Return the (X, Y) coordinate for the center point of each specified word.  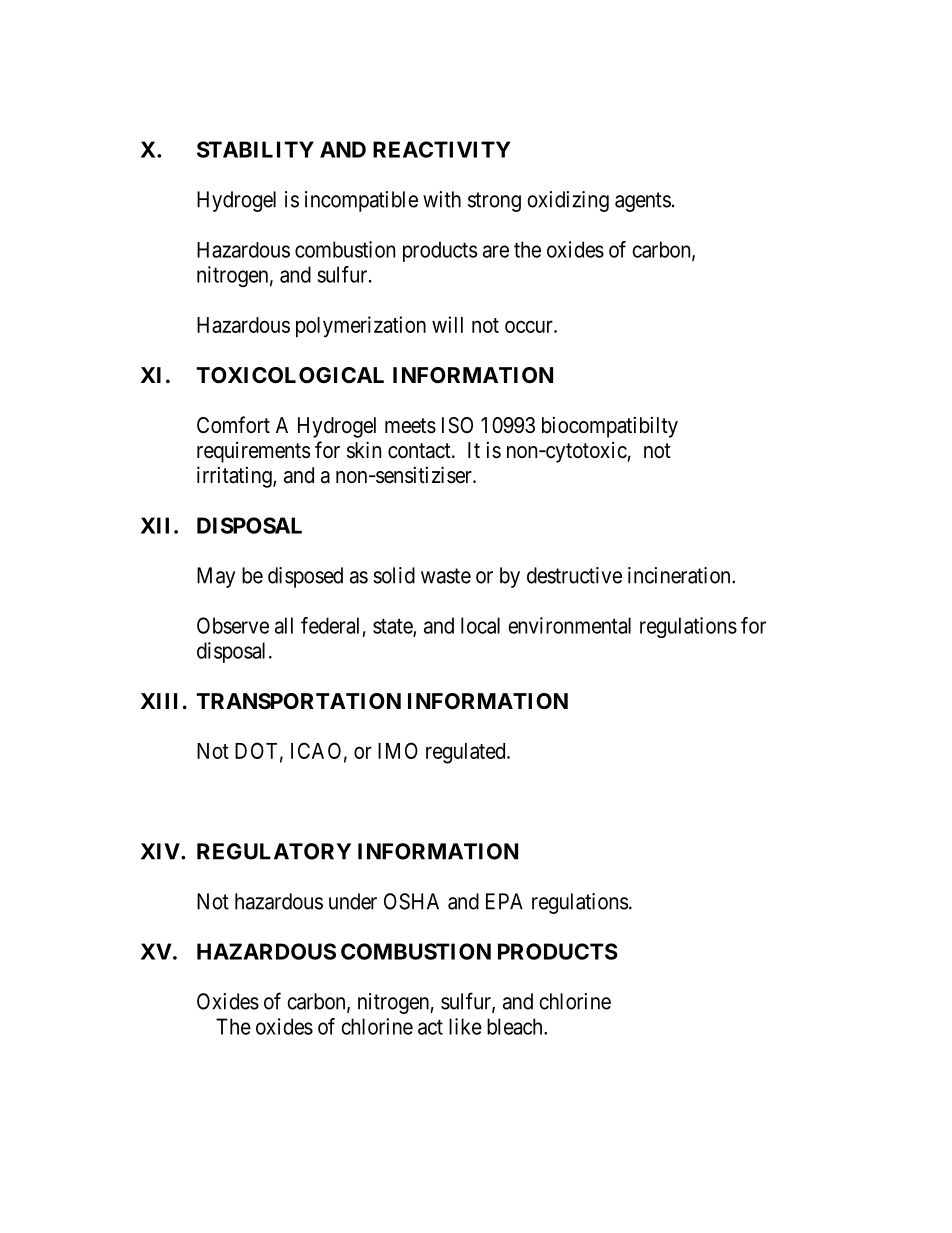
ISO (457, 425)
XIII (159, 701)
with (442, 199)
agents (643, 202)
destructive (574, 575)
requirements (253, 452)
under (353, 901)
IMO (398, 750)
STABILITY (255, 149)
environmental (569, 625)
